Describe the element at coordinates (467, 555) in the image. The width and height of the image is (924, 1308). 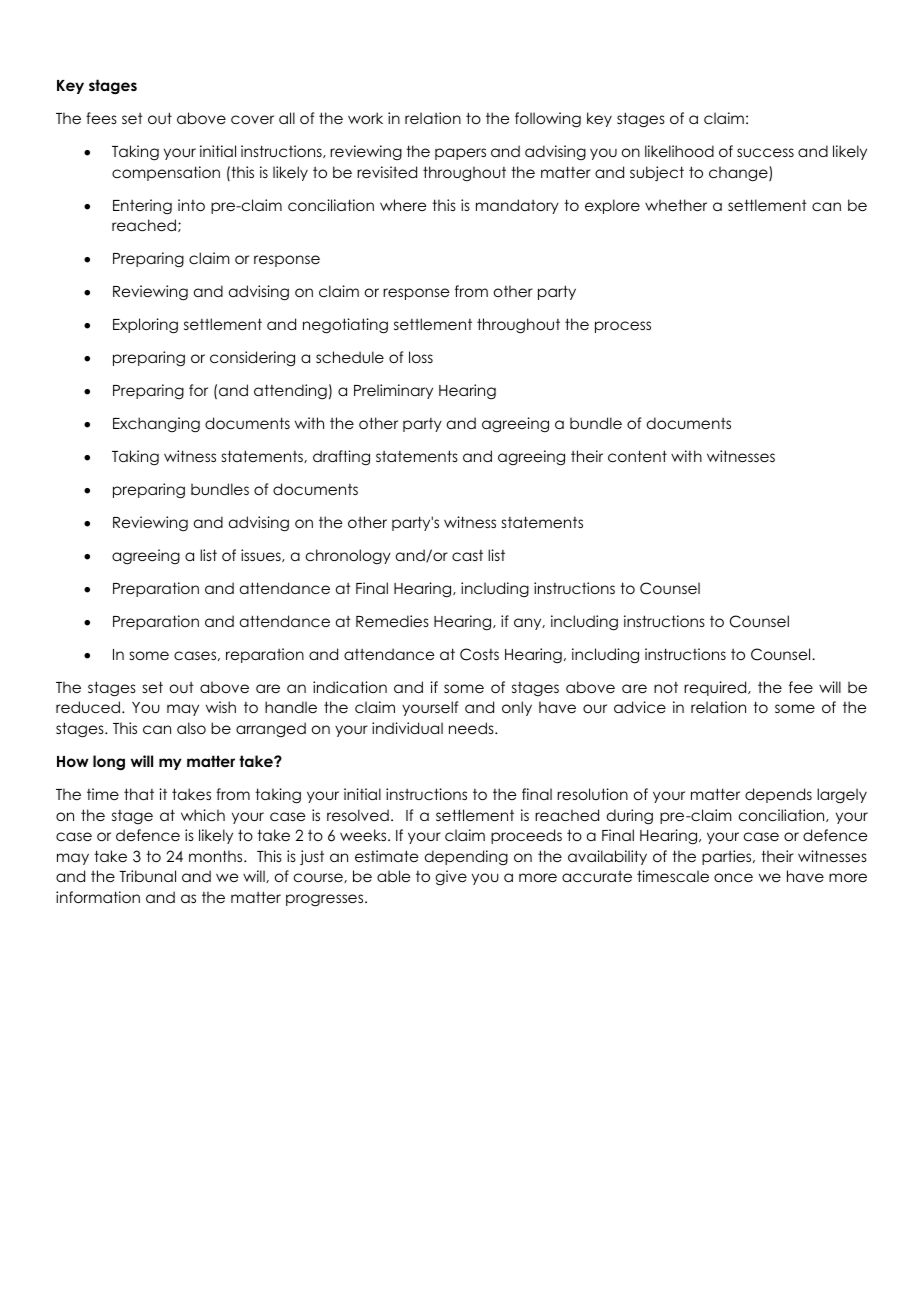
I see `cast` at that location.
